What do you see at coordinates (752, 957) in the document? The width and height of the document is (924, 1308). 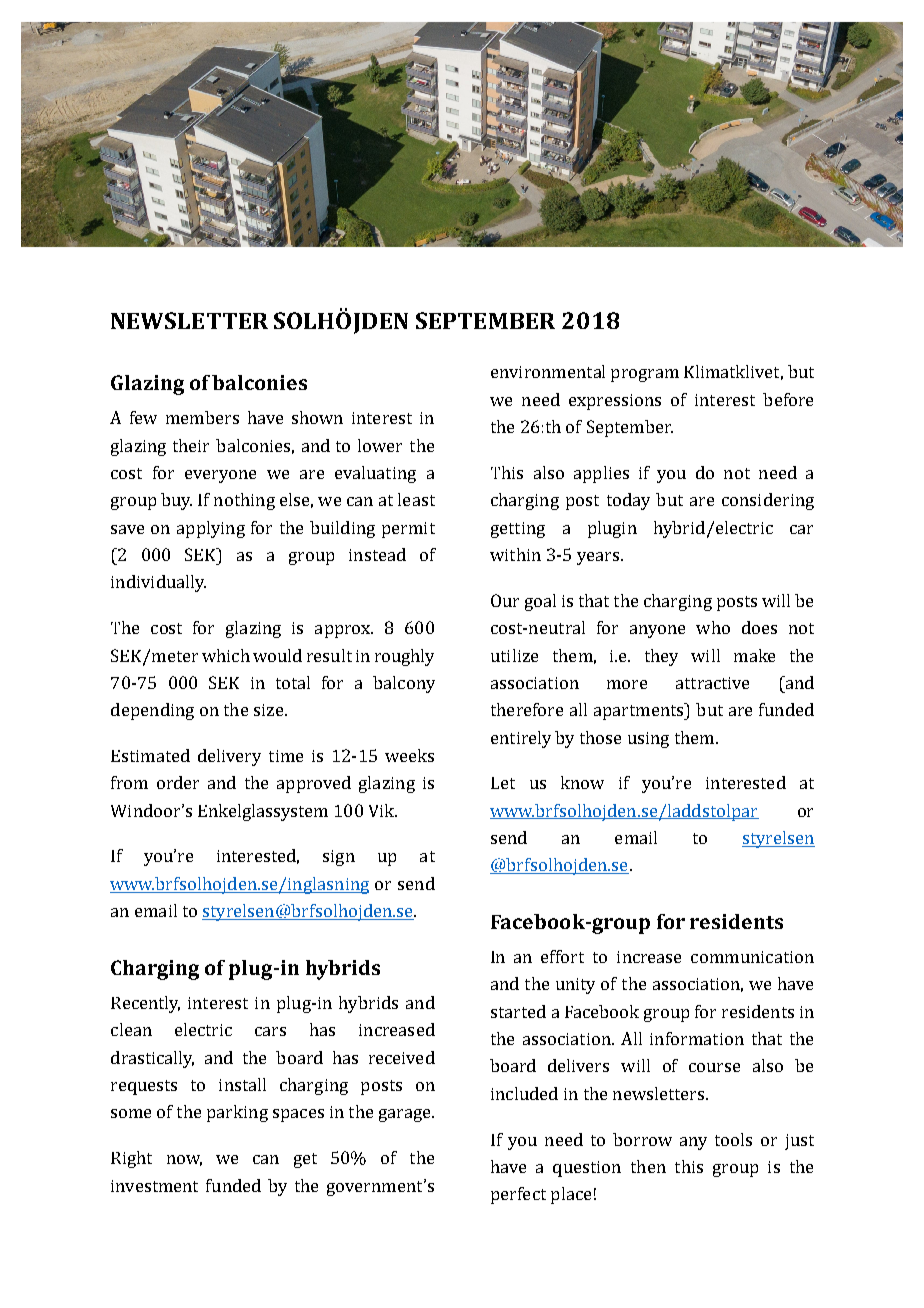 I see `communication` at bounding box center [752, 957].
